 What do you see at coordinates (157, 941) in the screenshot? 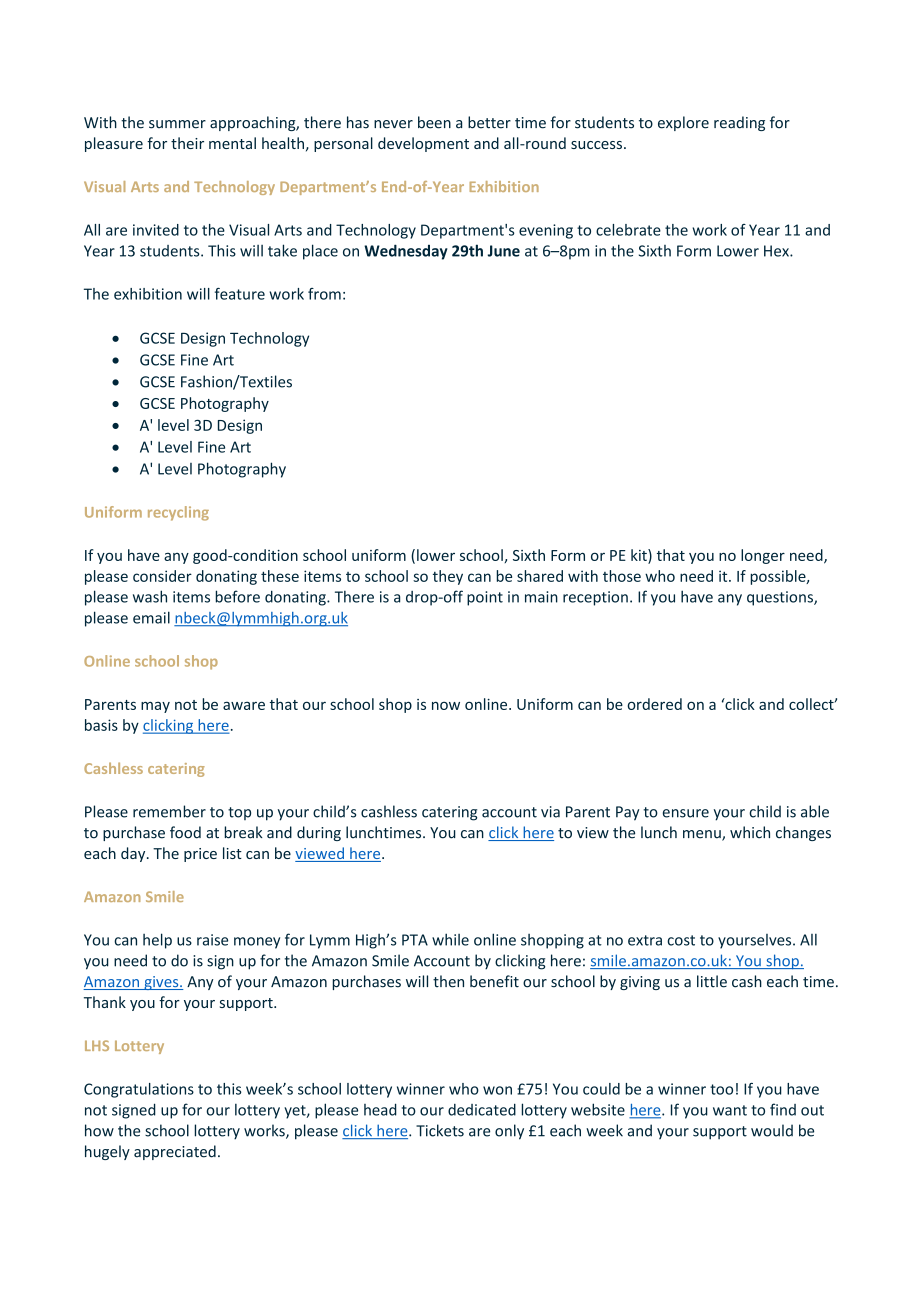
I see `help` at bounding box center [157, 941].
